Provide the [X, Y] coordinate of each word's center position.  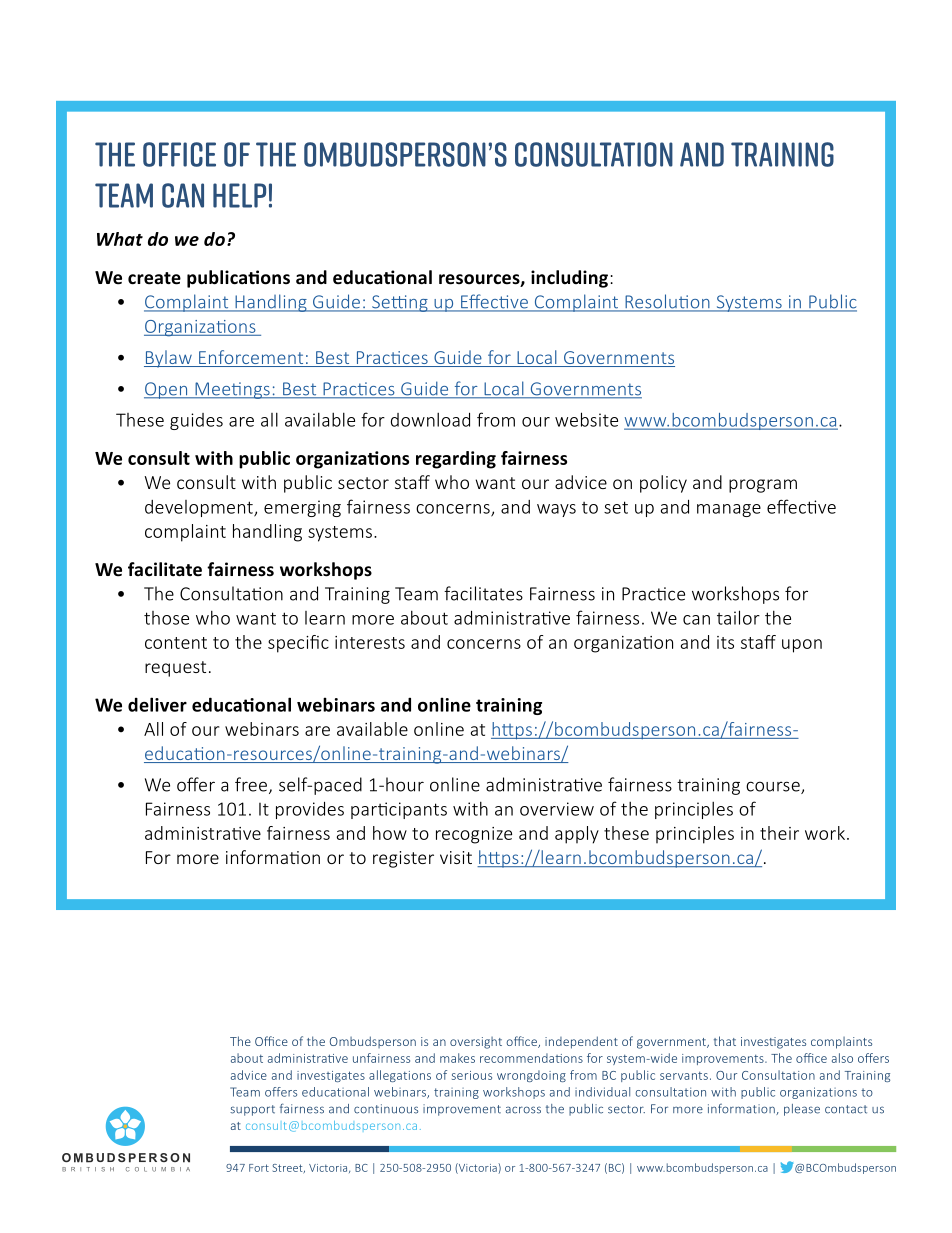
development [200, 508]
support [252, 1110]
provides [310, 810]
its [725, 642]
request [175, 669]
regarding [456, 460]
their [779, 833]
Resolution [667, 302]
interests [370, 642]
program [763, 486]
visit [456, 857]
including [569, 279]
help [239, 195]
